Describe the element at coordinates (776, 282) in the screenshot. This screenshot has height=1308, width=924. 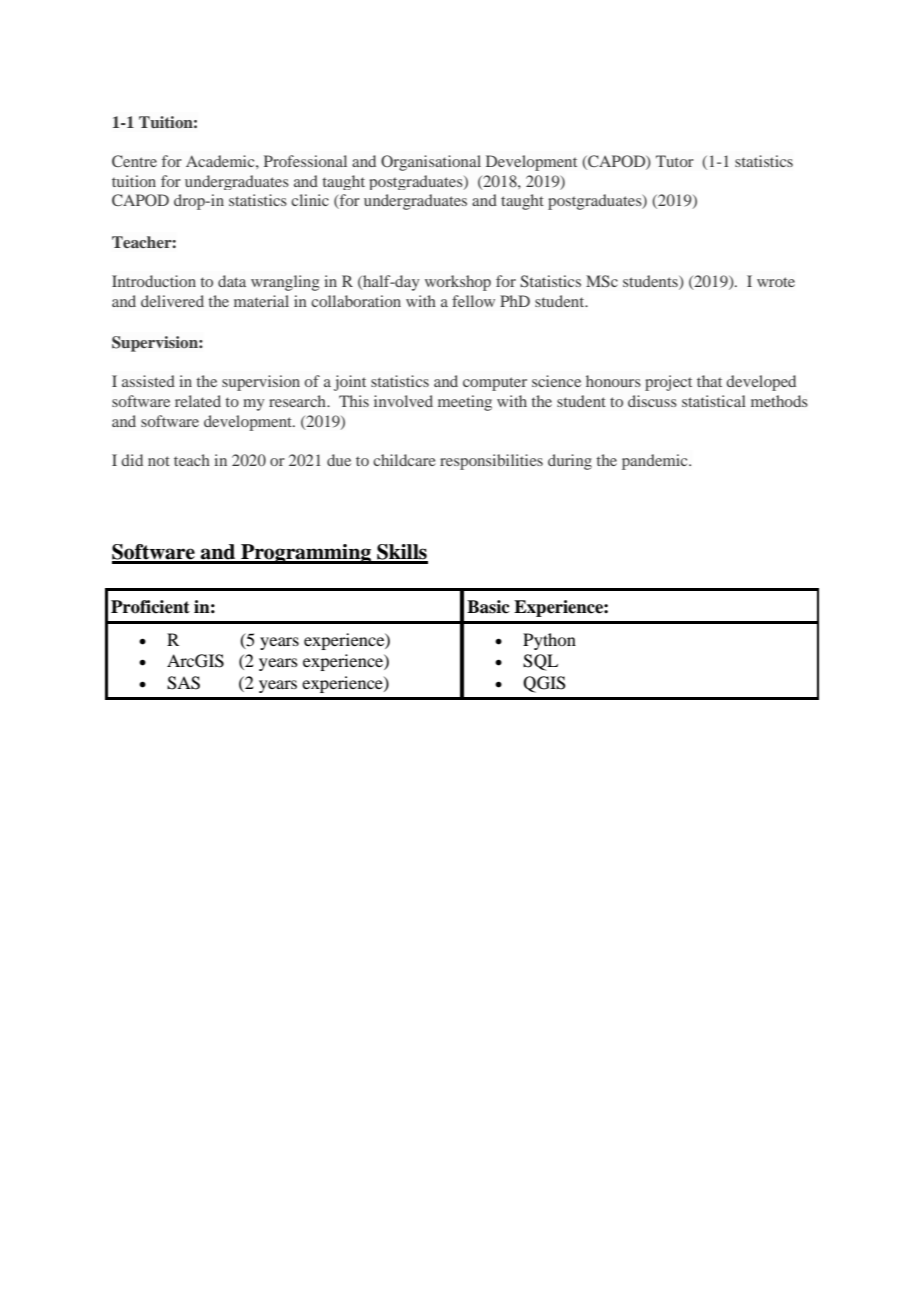
I see `wrote` at that location.
